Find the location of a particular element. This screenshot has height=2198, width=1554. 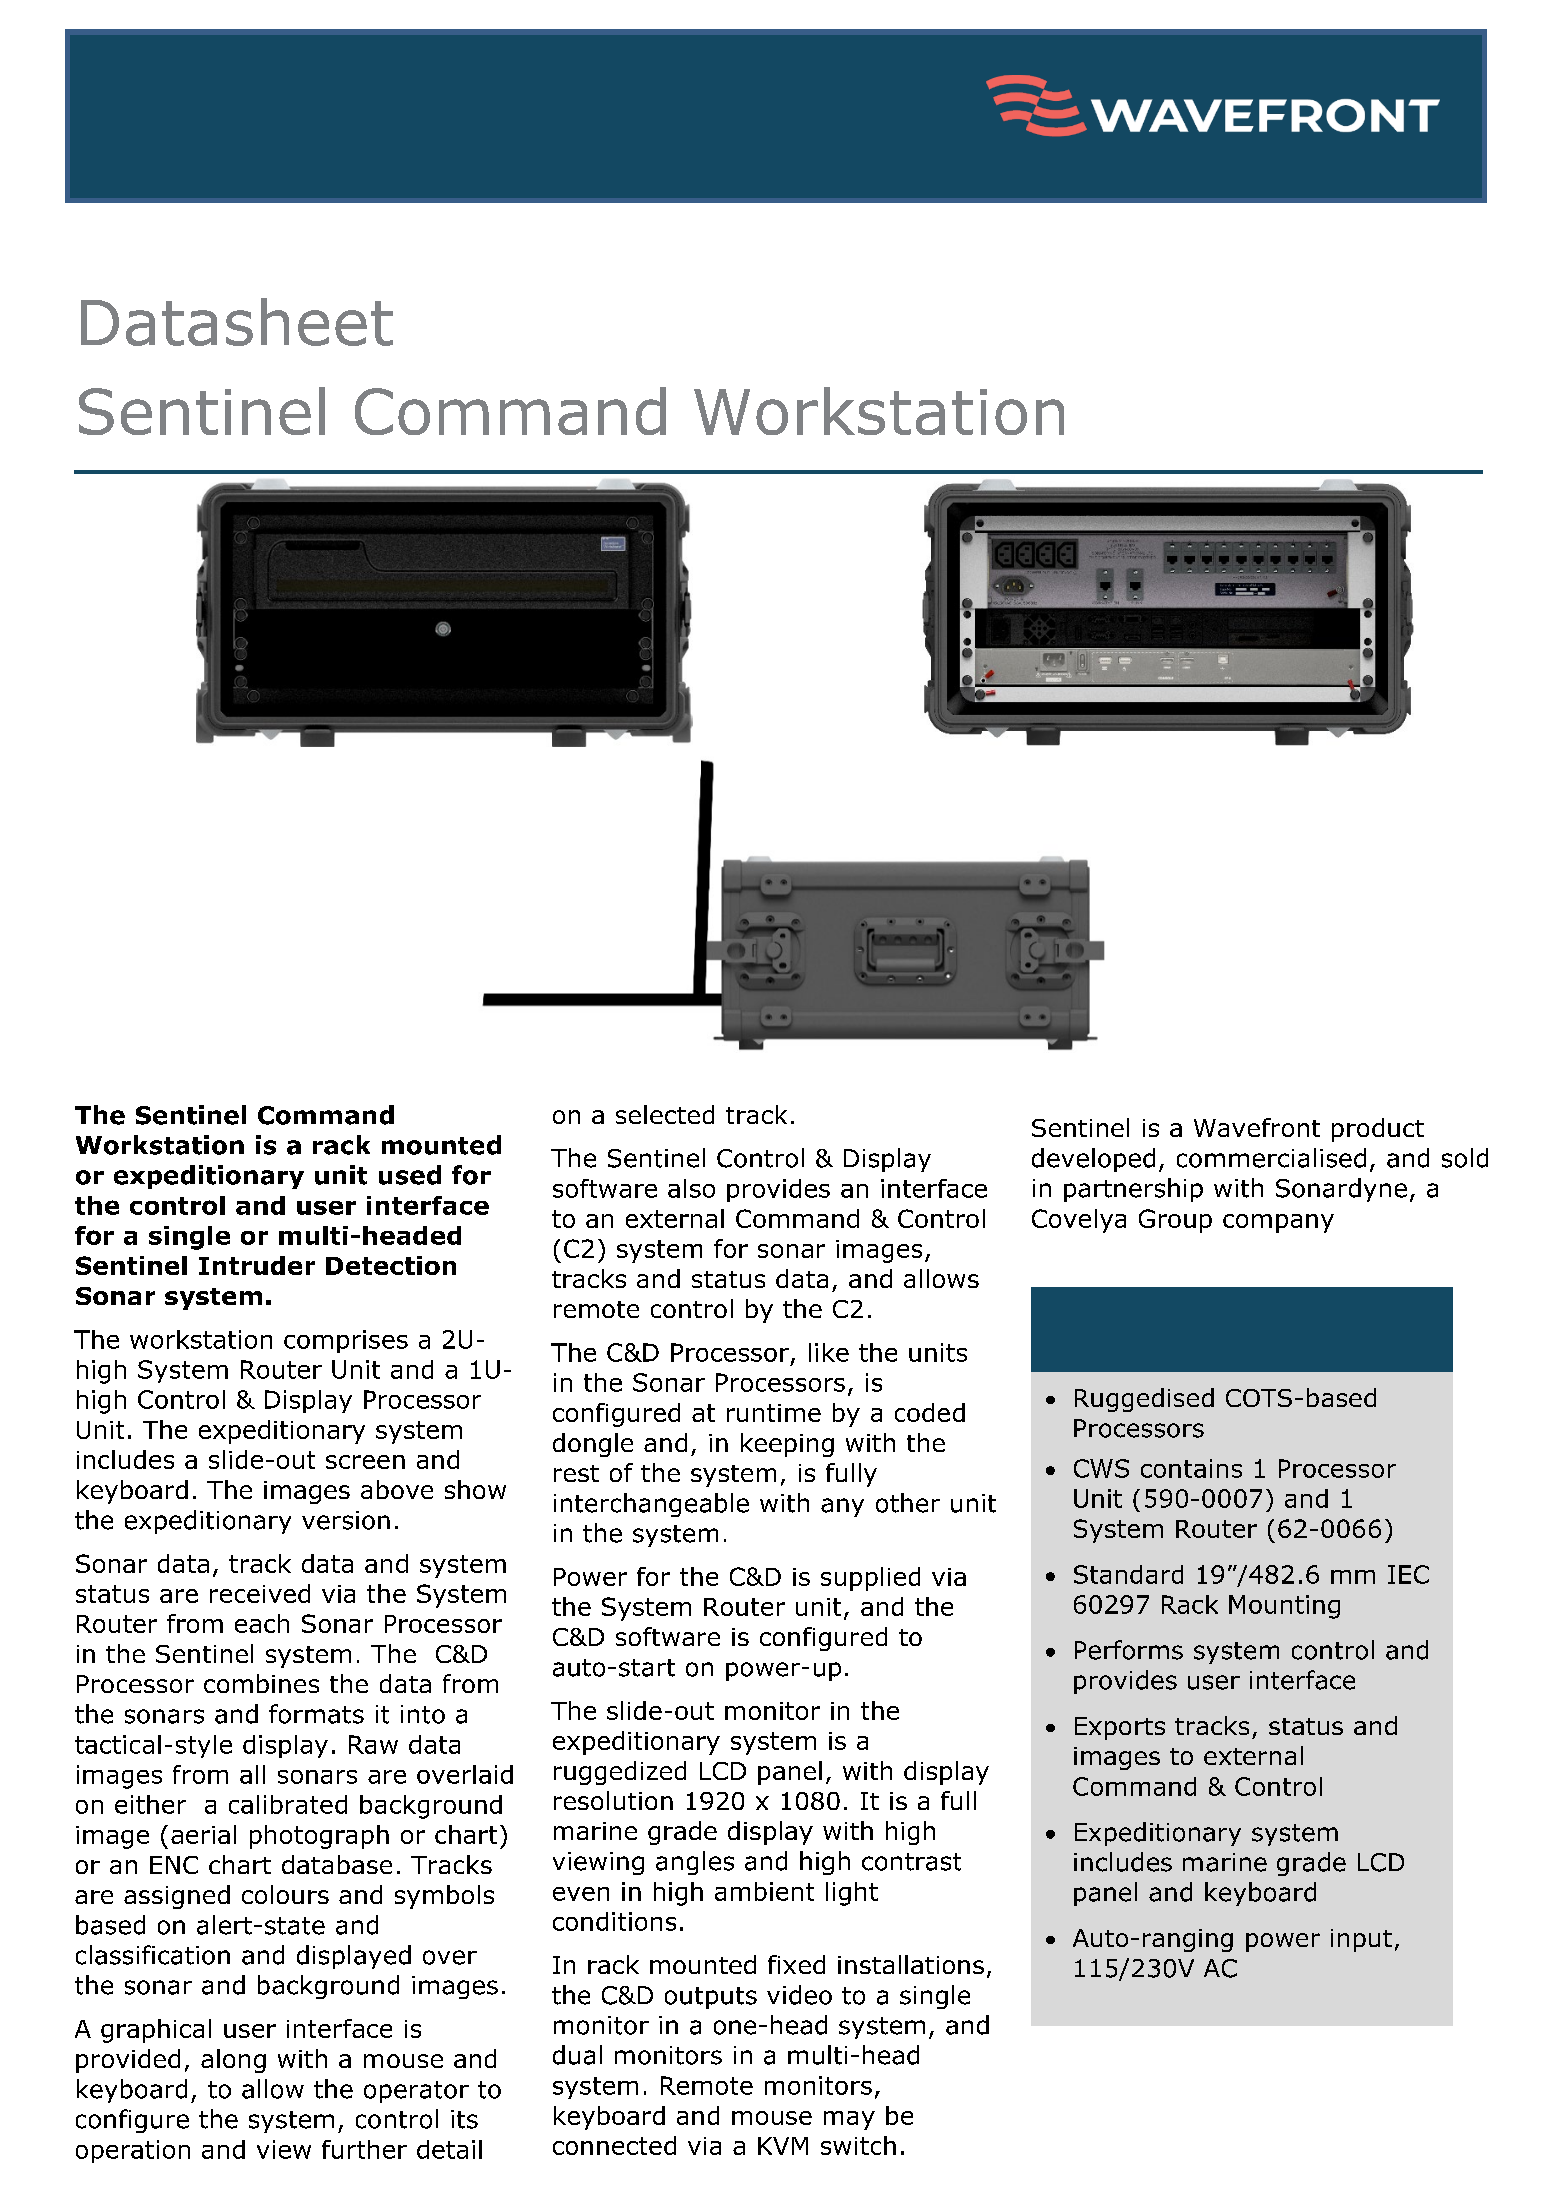

like is located at coordinates (829, 1352).
